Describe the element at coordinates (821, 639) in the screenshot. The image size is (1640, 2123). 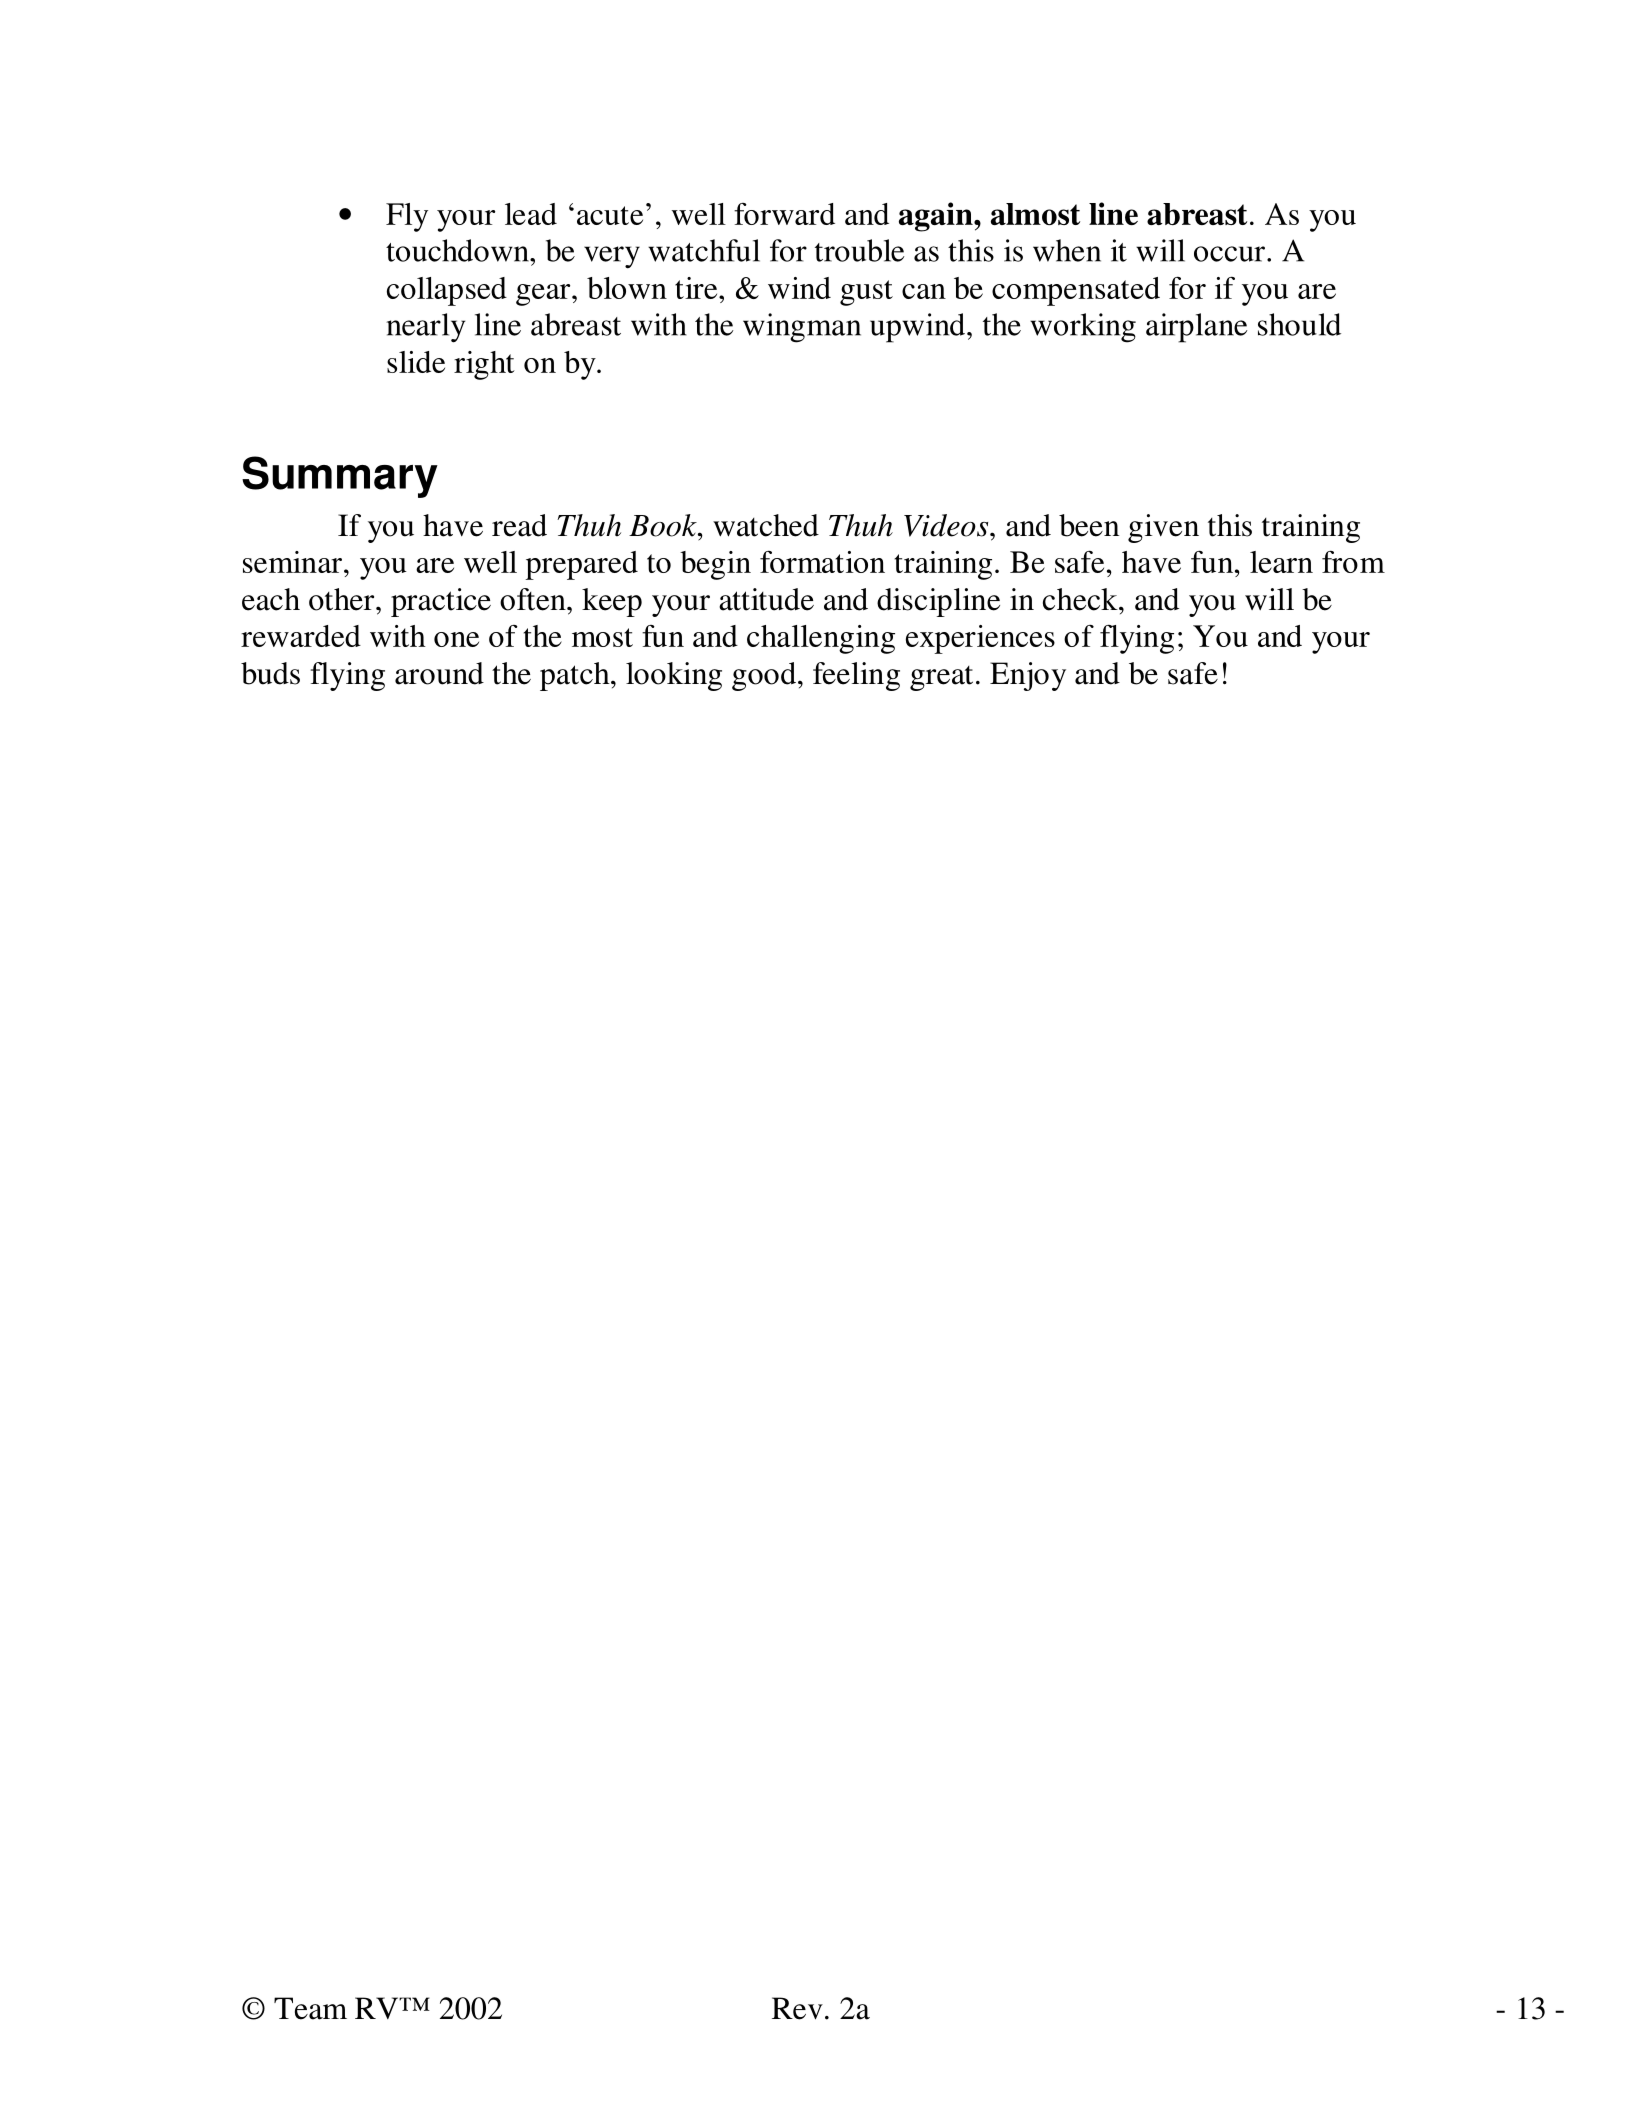
I see `challenging` at that location.
